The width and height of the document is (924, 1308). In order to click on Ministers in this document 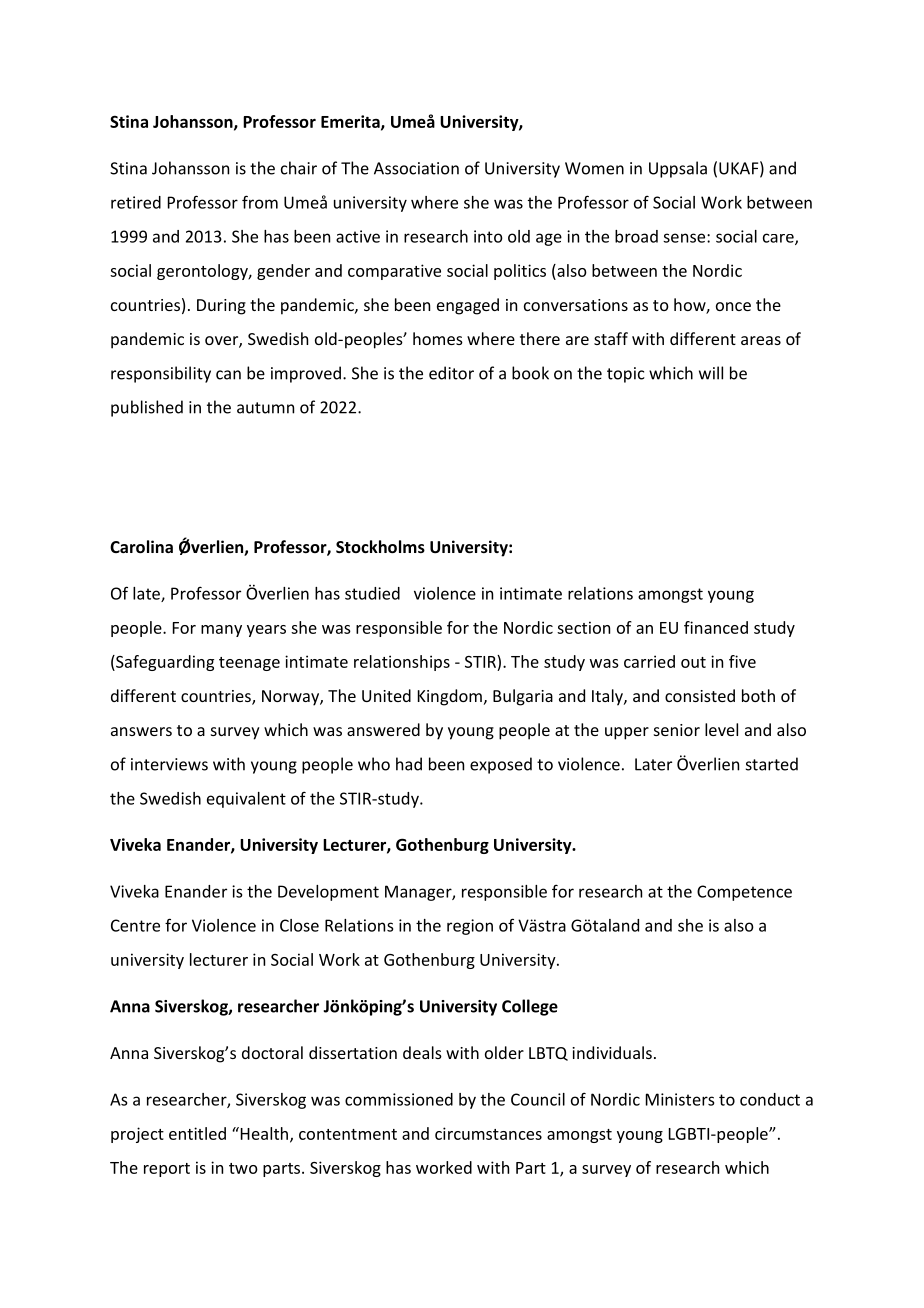, I will do `click(680, 1099)`.
